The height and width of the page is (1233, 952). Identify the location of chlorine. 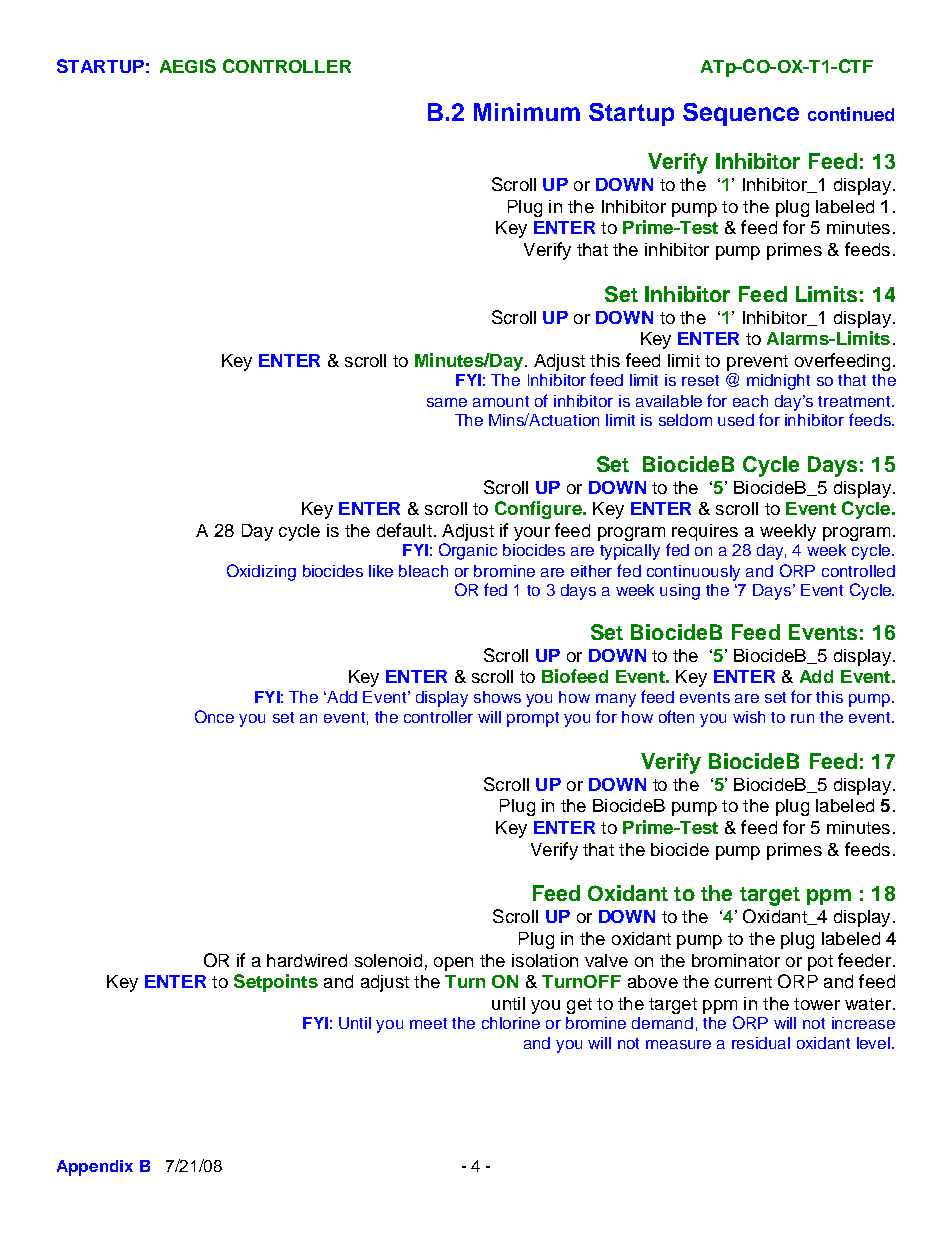
(511, 1023).
